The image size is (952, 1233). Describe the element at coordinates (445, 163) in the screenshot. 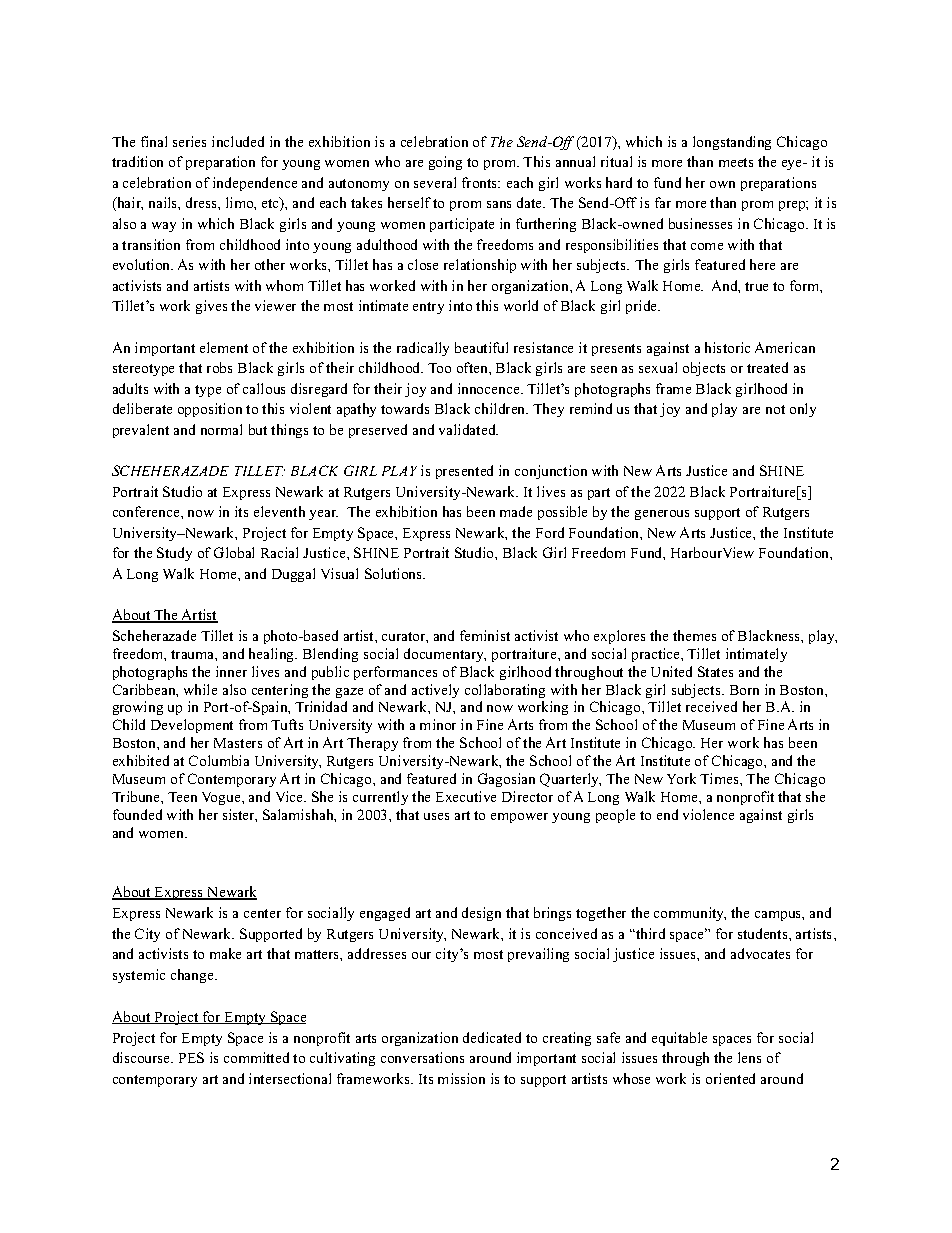

I see `going` at that location.
